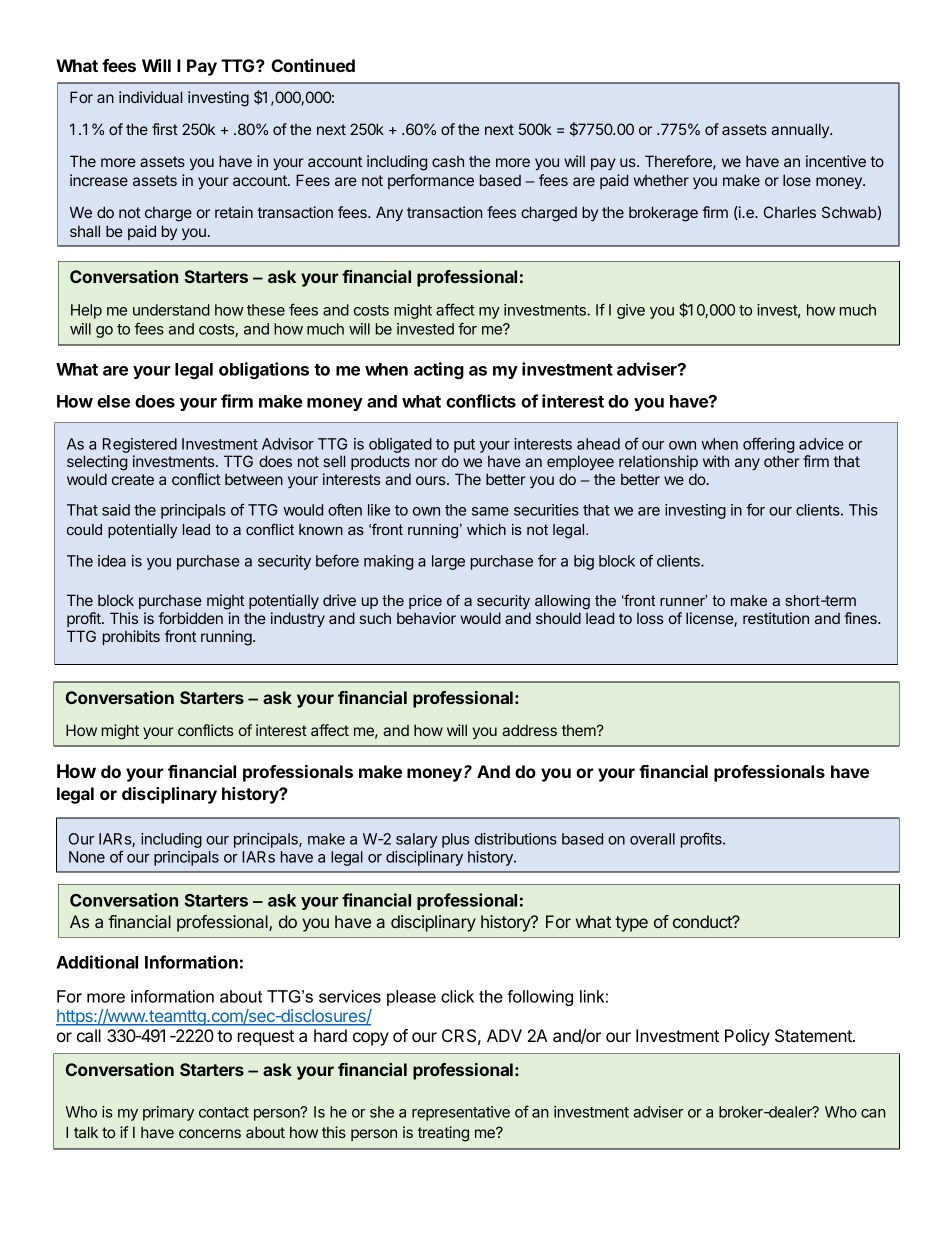  What do you see at coordinates (426, 618) in the document?
I see `behavior` at bounding box center [426, 618].
